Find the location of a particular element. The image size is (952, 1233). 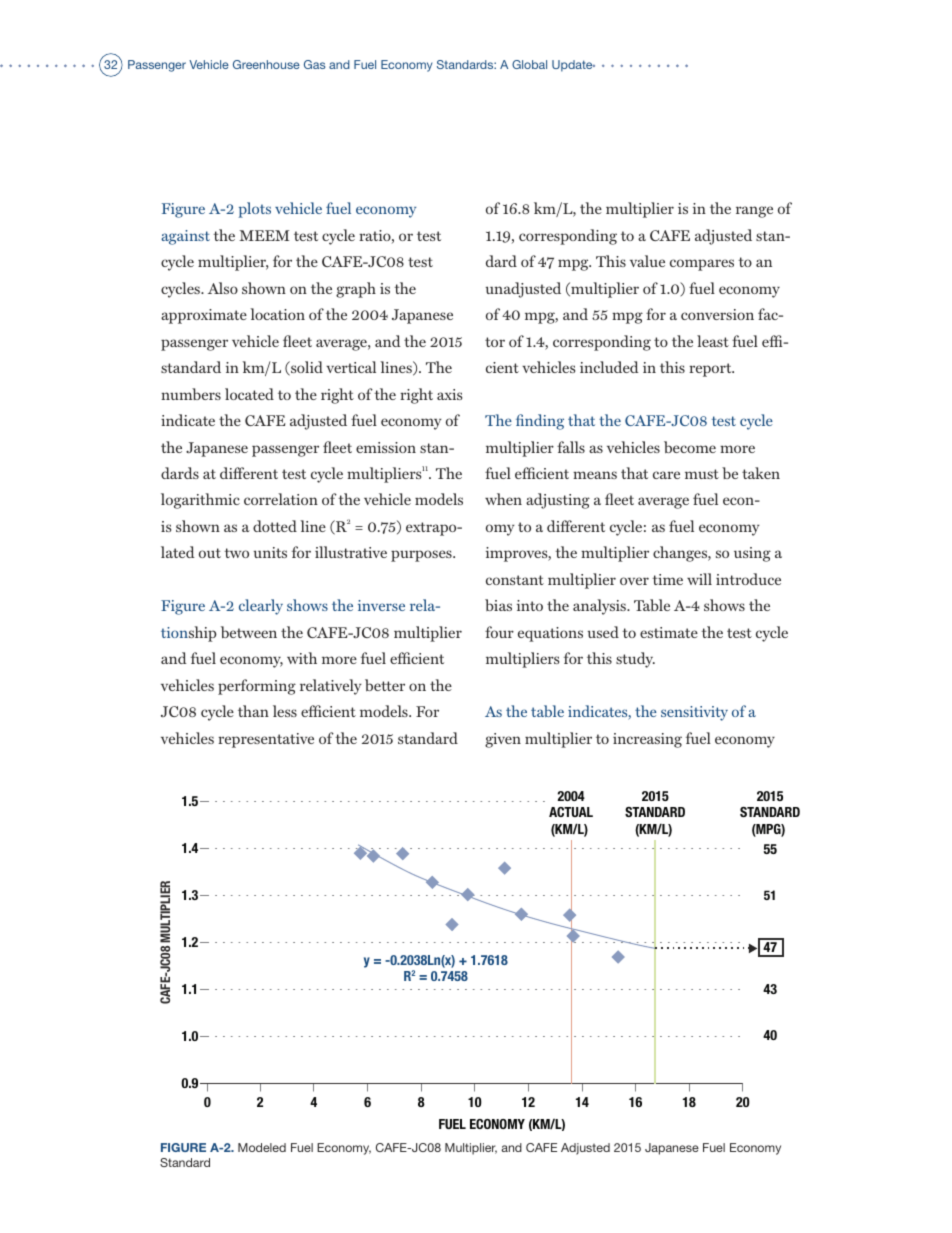

axis is located at coordinates (449, 394).
